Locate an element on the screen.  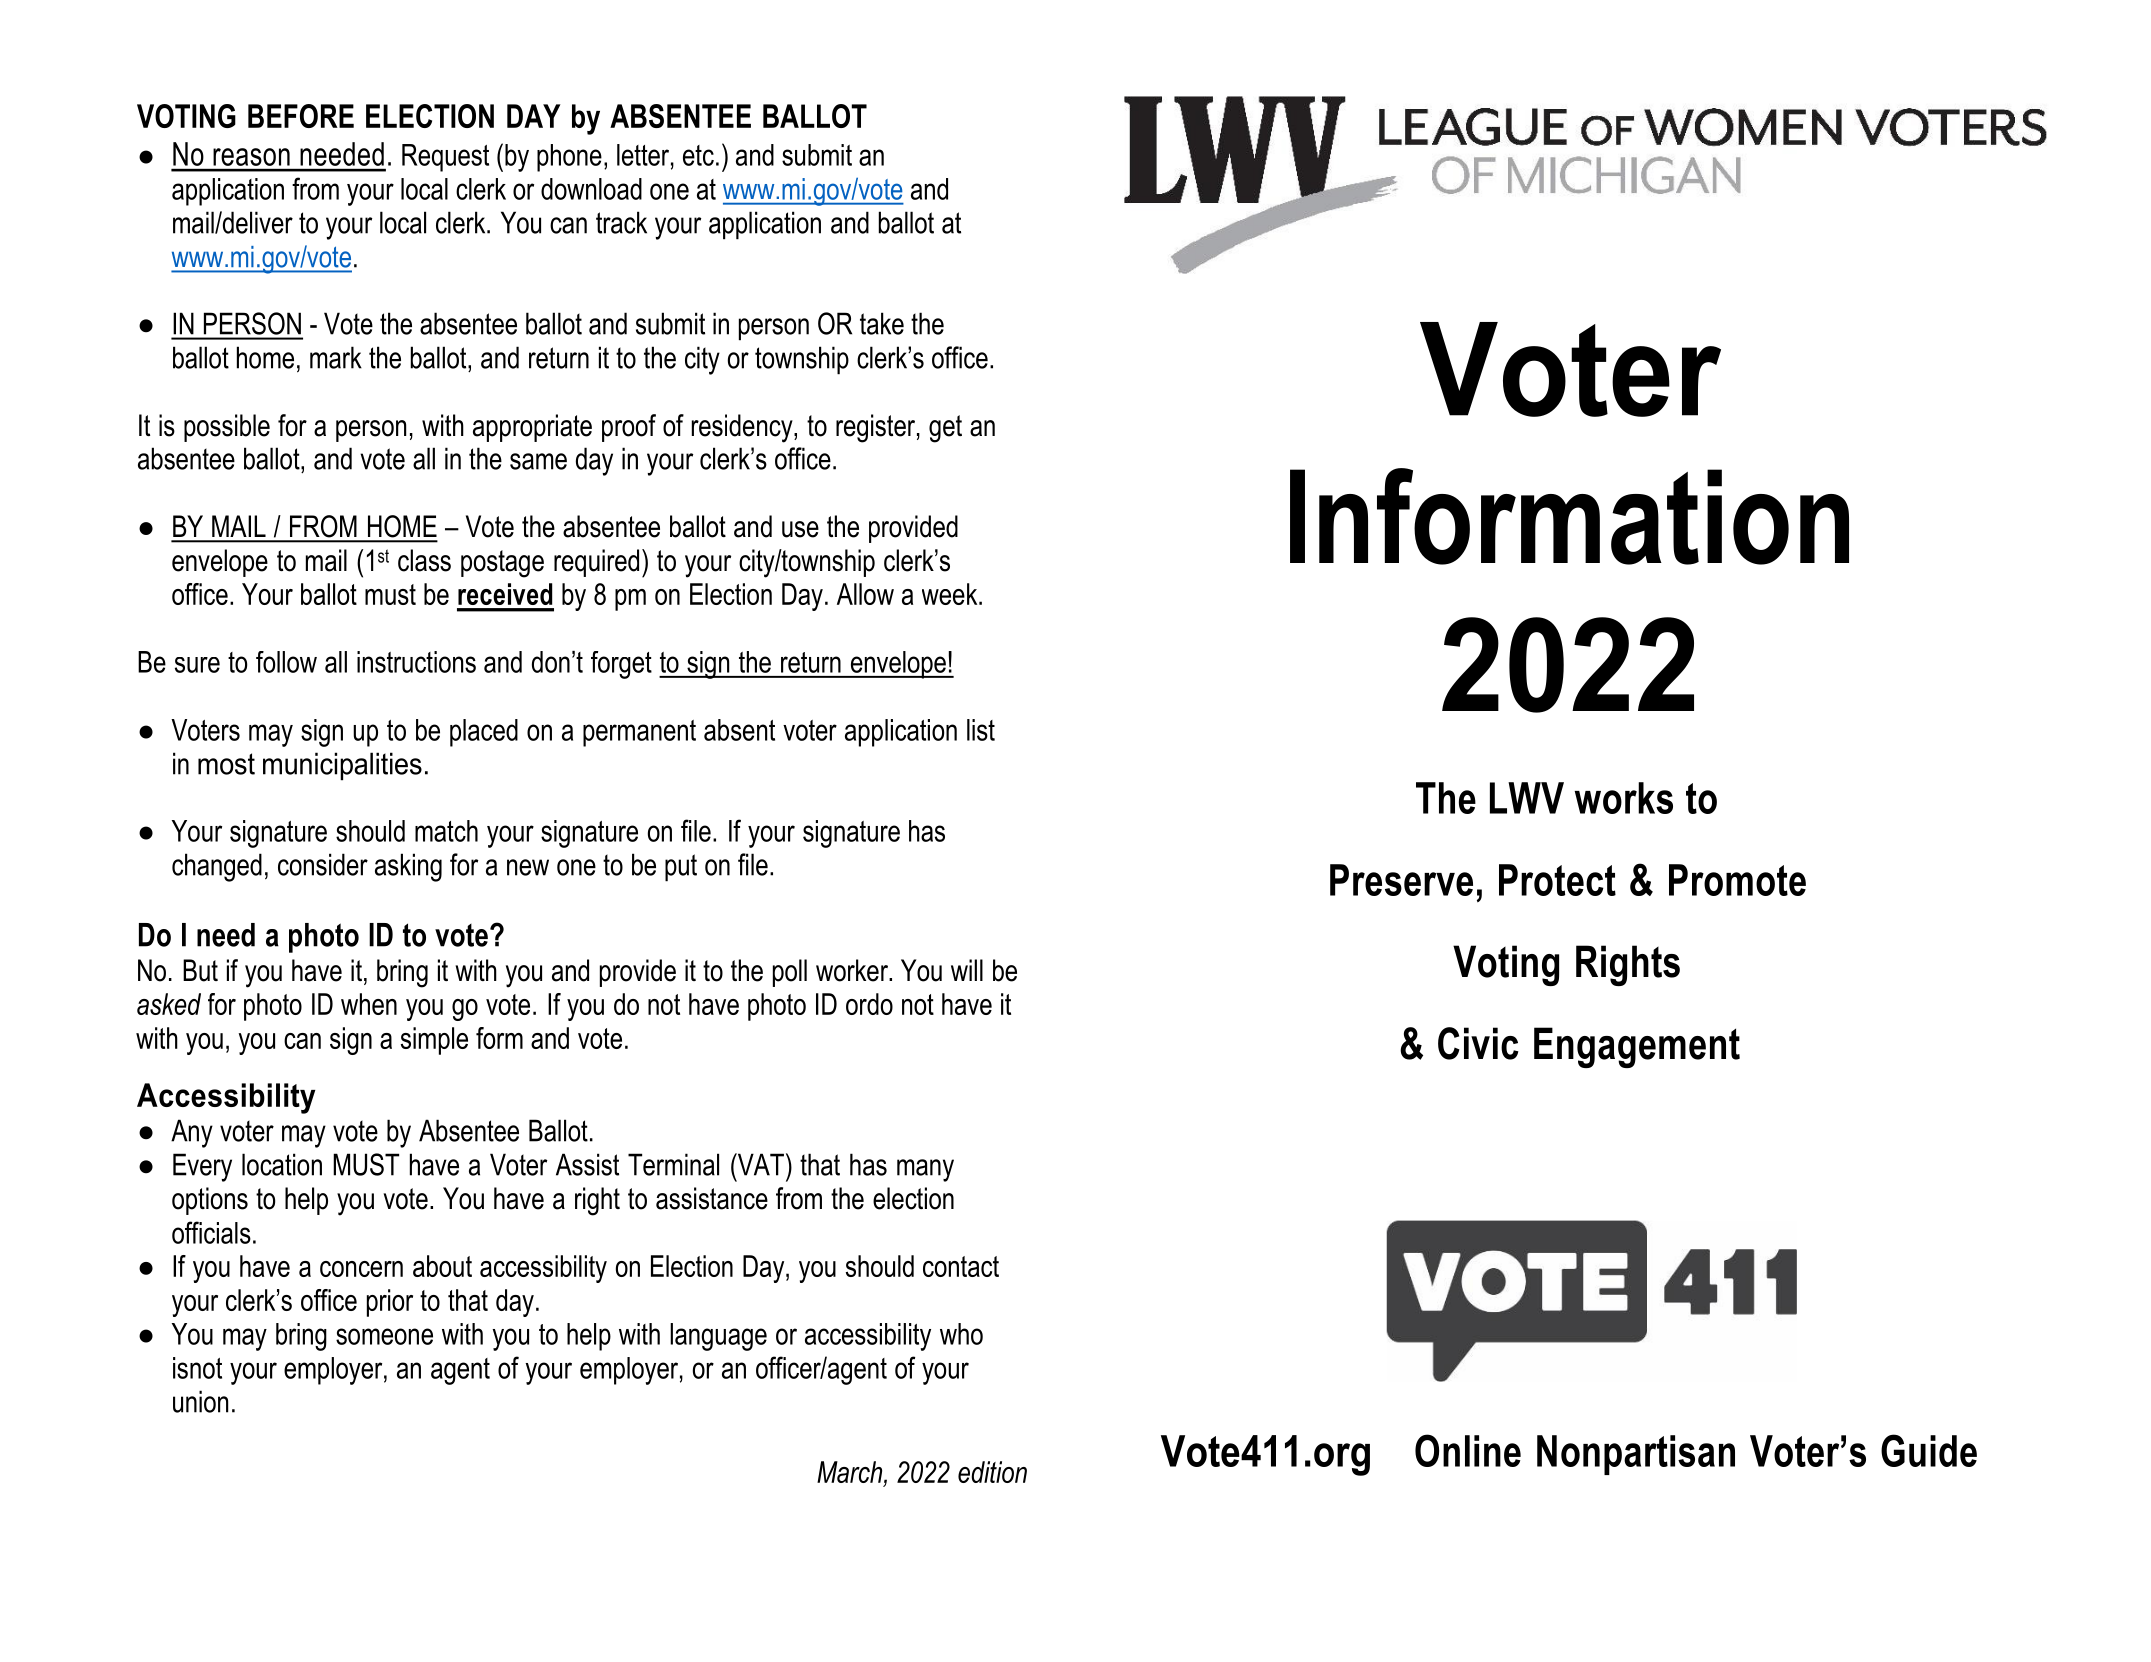
week is located at coordinates (951, 594).
